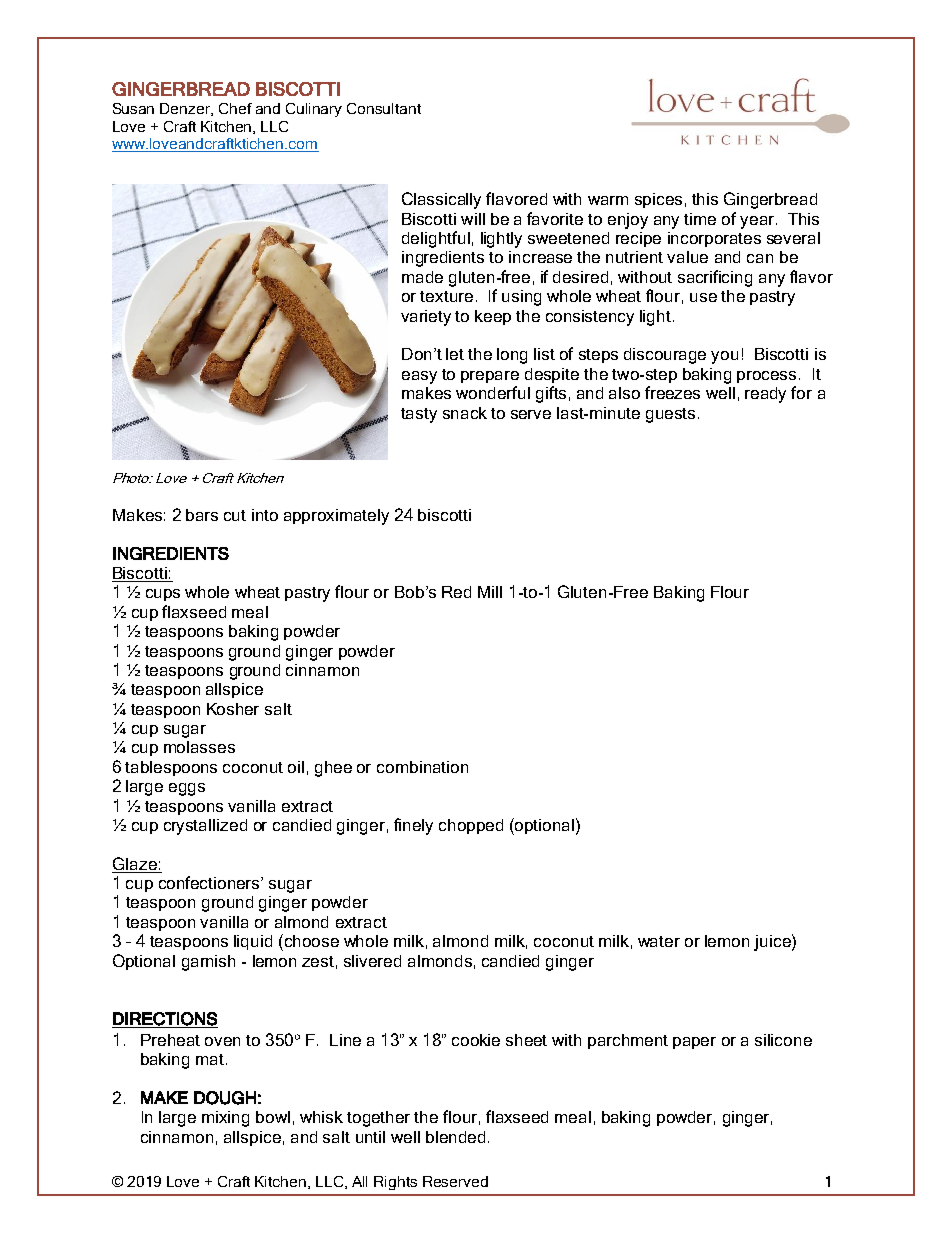  I want to click on spices, so click(658, 200).
